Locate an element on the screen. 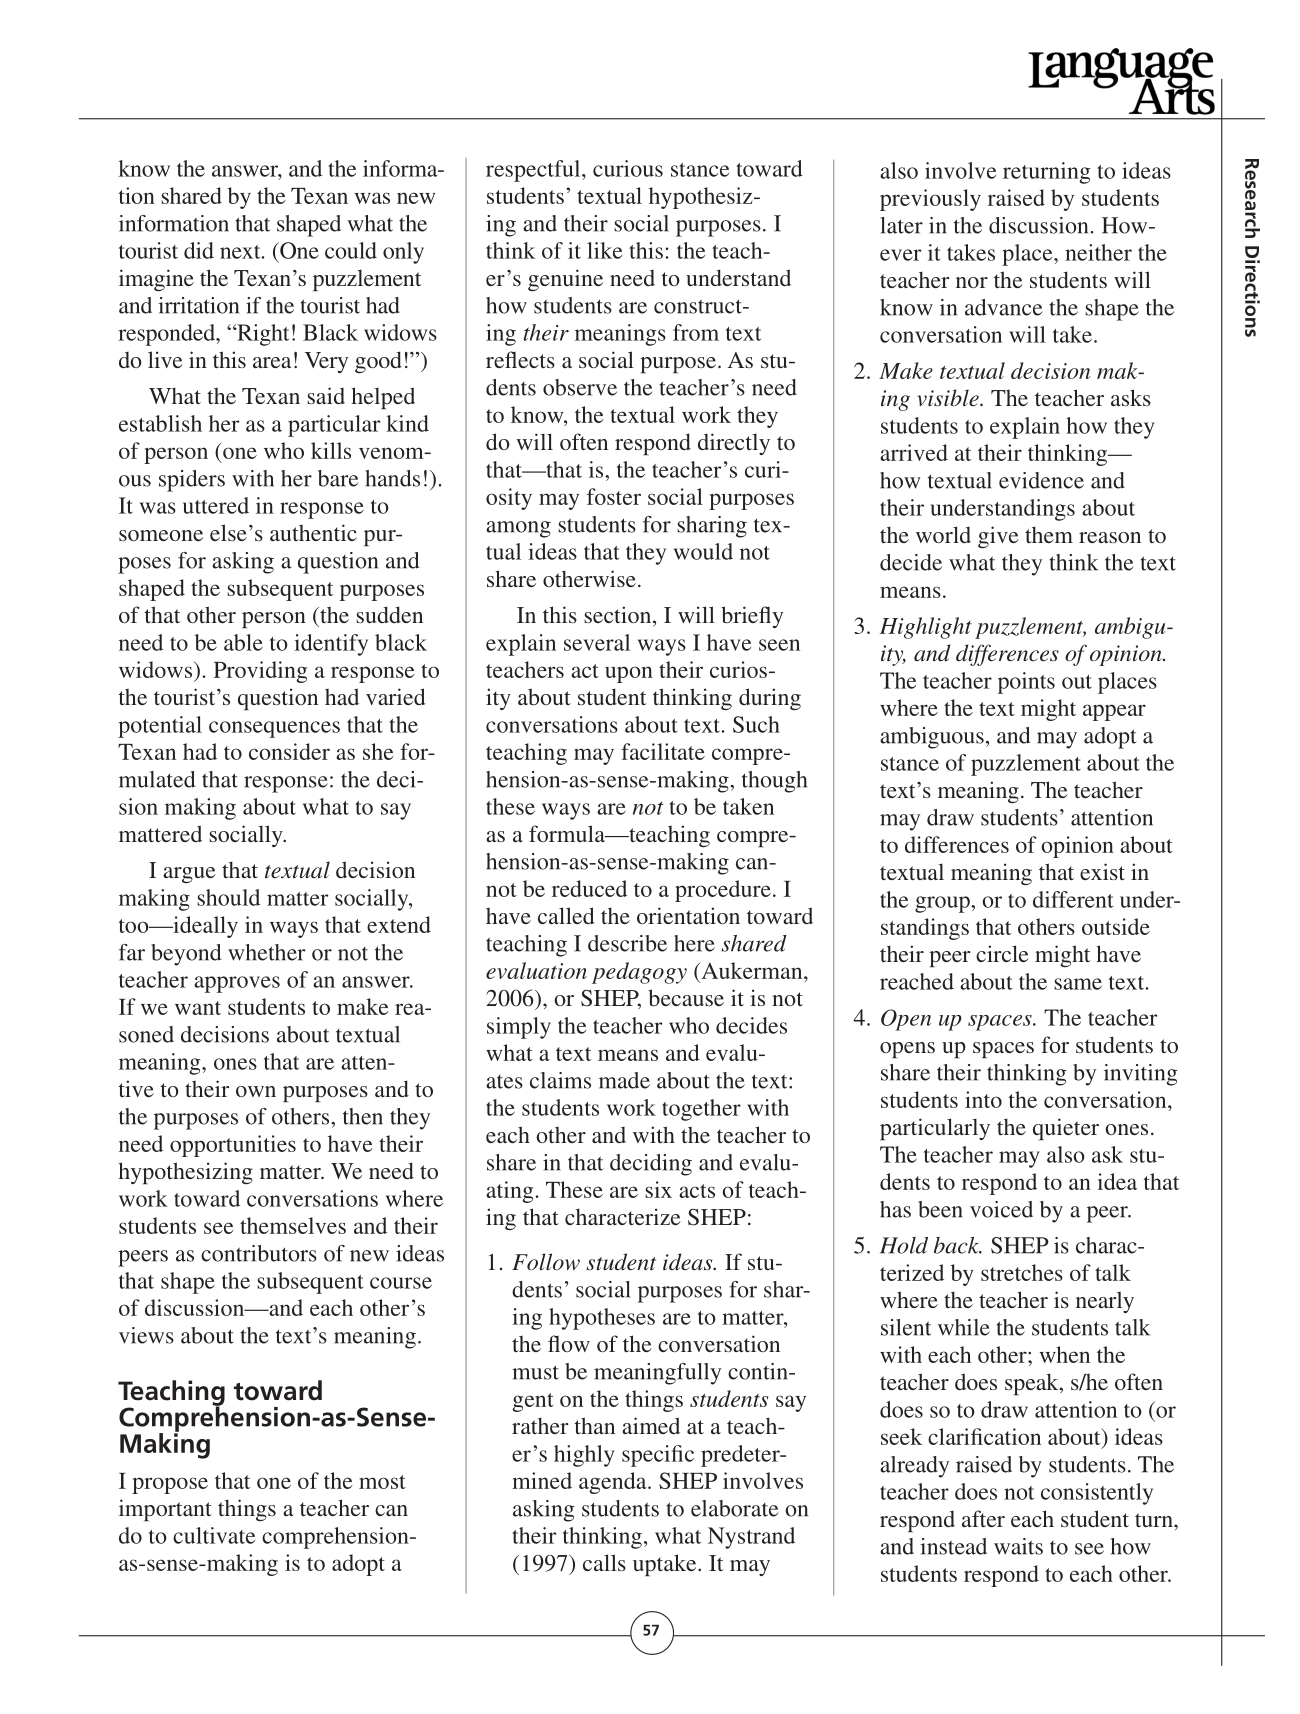 The image size is (1300, 1714). different is located at coordinates (1073, 899).
